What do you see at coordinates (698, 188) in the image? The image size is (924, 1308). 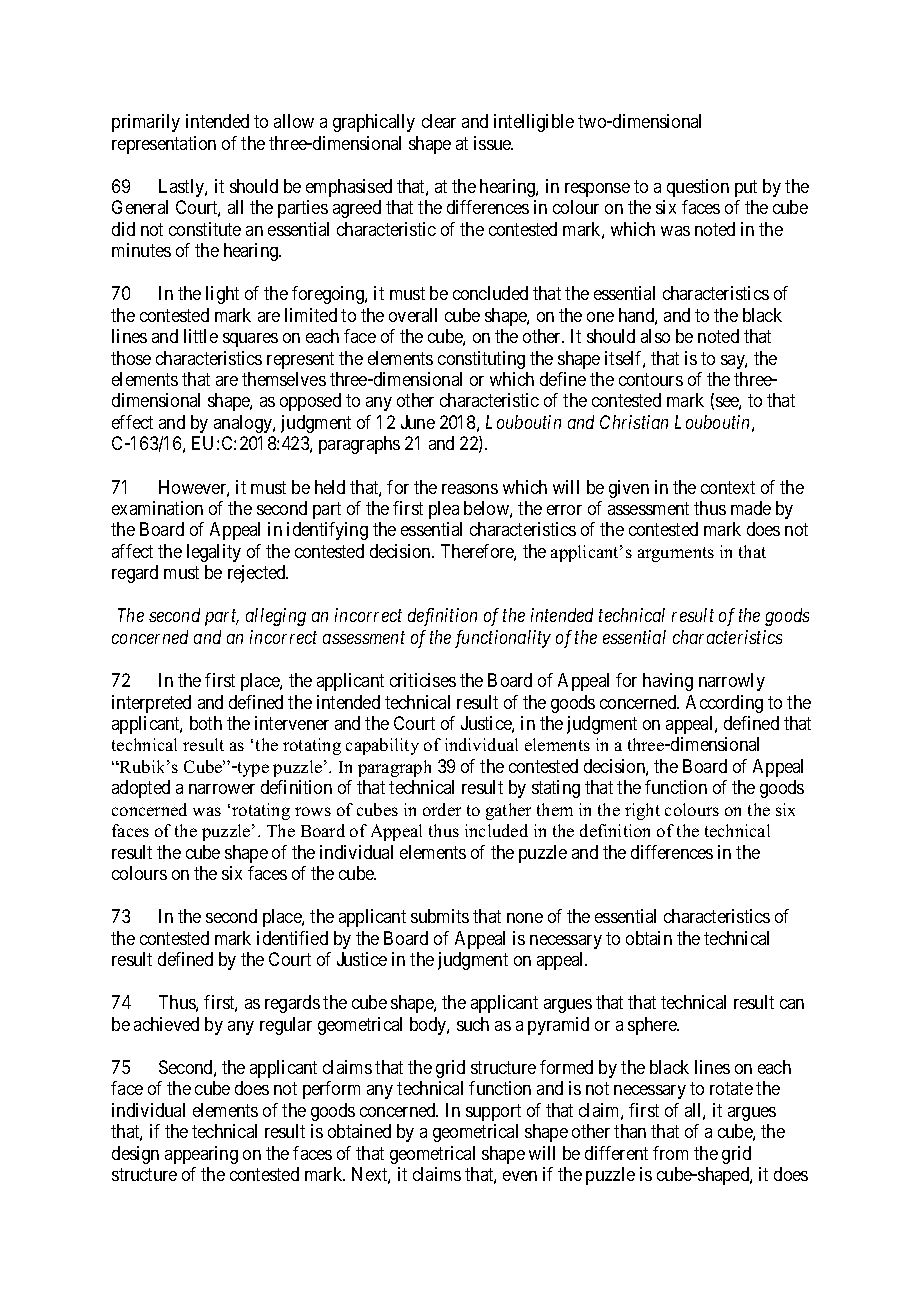 I see `question` at bounding box center [698, 188].
